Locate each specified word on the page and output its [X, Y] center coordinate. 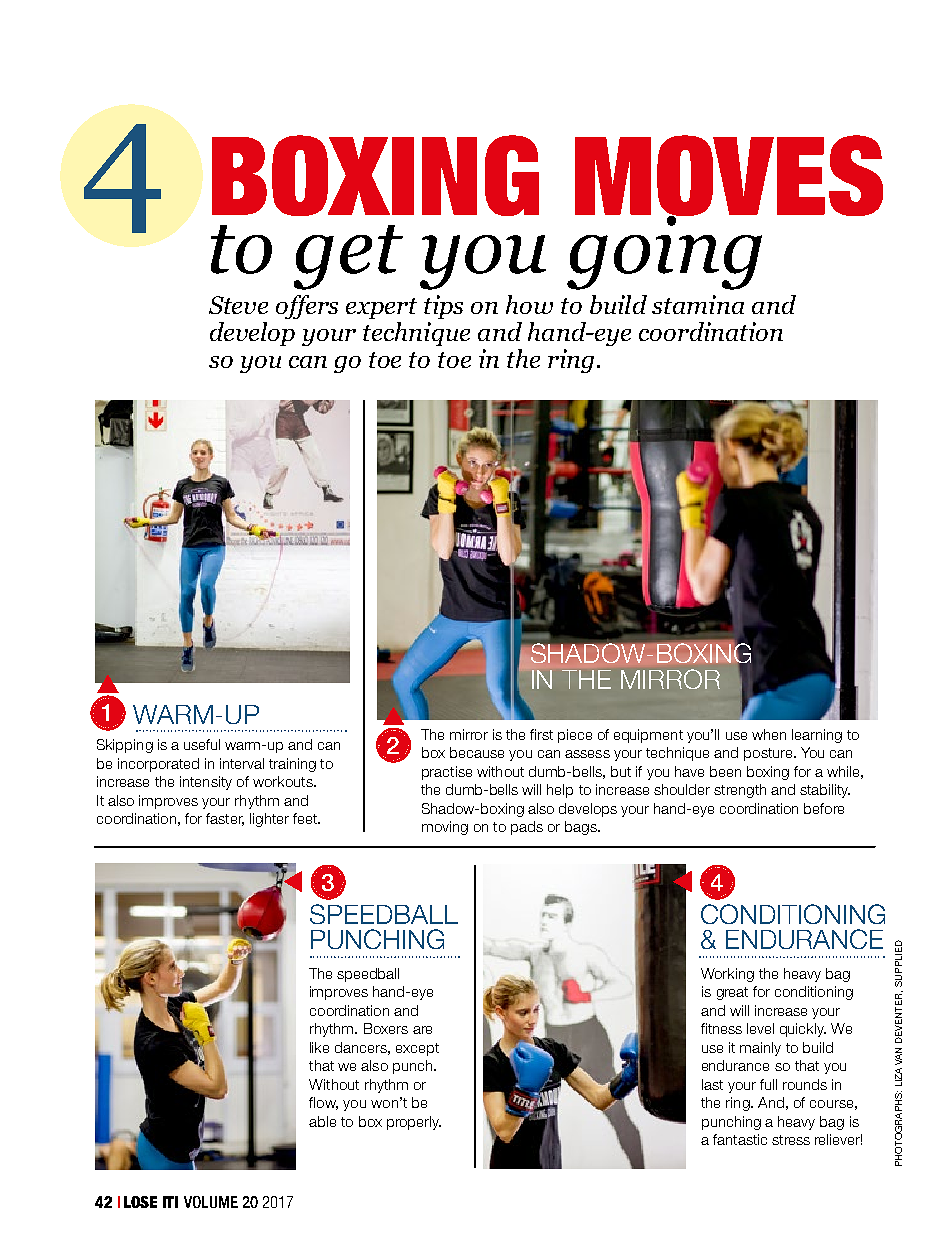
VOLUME [211, 1202]
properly [414, 1123]
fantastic [740, 1139]
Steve [238, 305]
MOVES [729, 177]
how [529, 304]
